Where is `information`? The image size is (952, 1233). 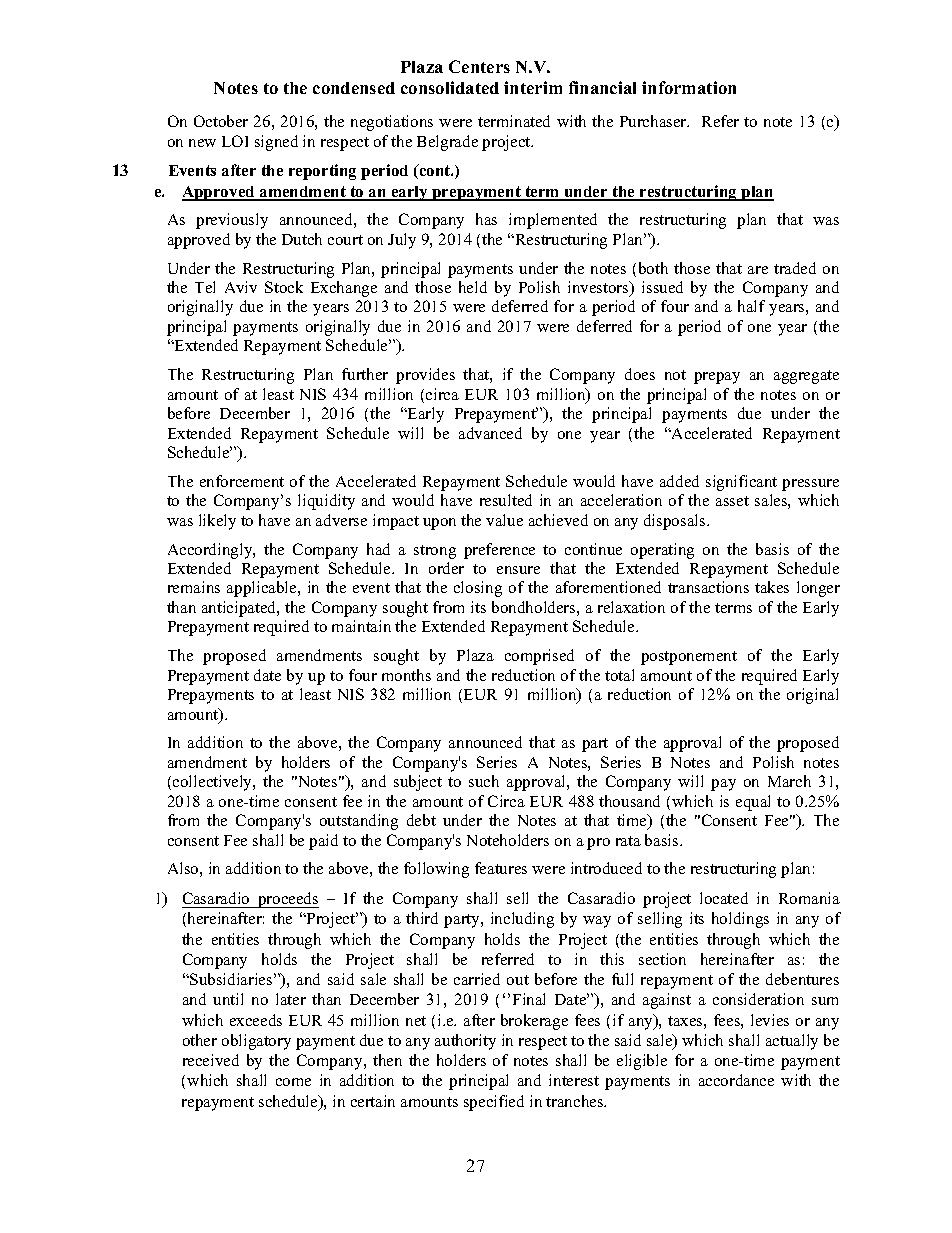 information is located at coordinates (689, 87).
